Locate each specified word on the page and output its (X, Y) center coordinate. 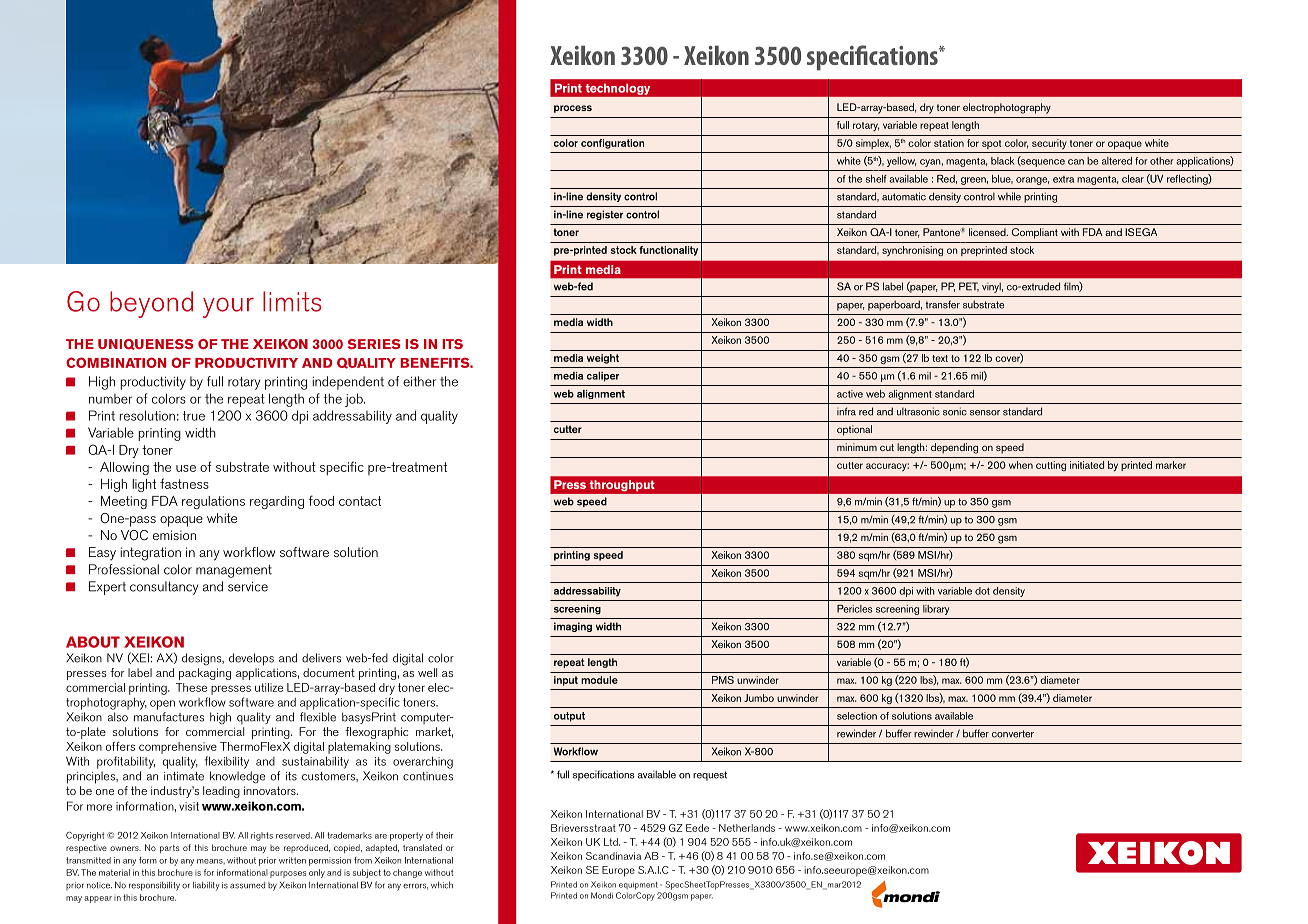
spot (992, 144)
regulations (213, 502)
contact (360, 501)
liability (206, 886)
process (573, 109)
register (605, 215)
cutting (1051, 466)
